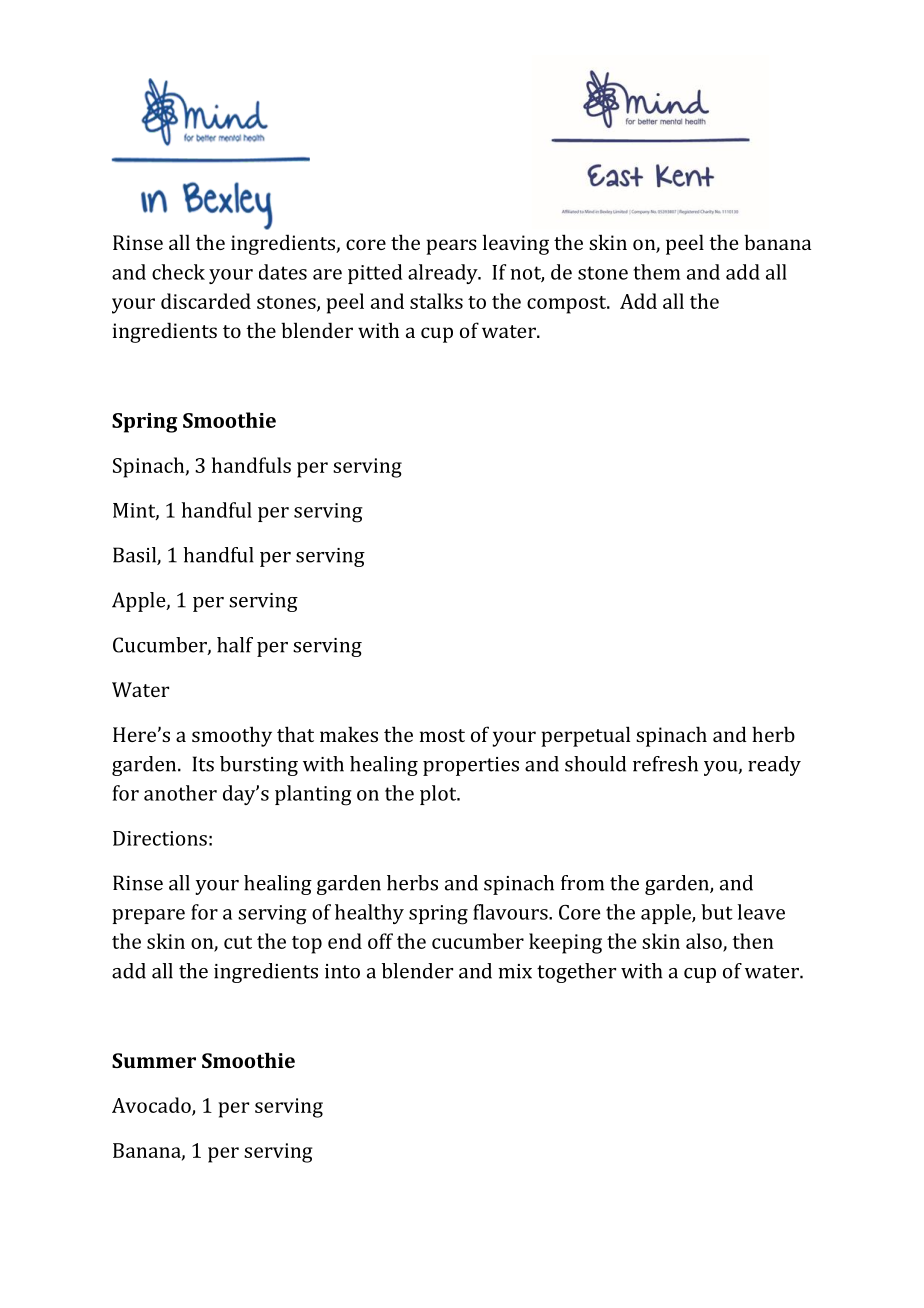 Image resolution: width=924 pixels, height=1308 pixels. I want to click on also, so click(705, 942).
